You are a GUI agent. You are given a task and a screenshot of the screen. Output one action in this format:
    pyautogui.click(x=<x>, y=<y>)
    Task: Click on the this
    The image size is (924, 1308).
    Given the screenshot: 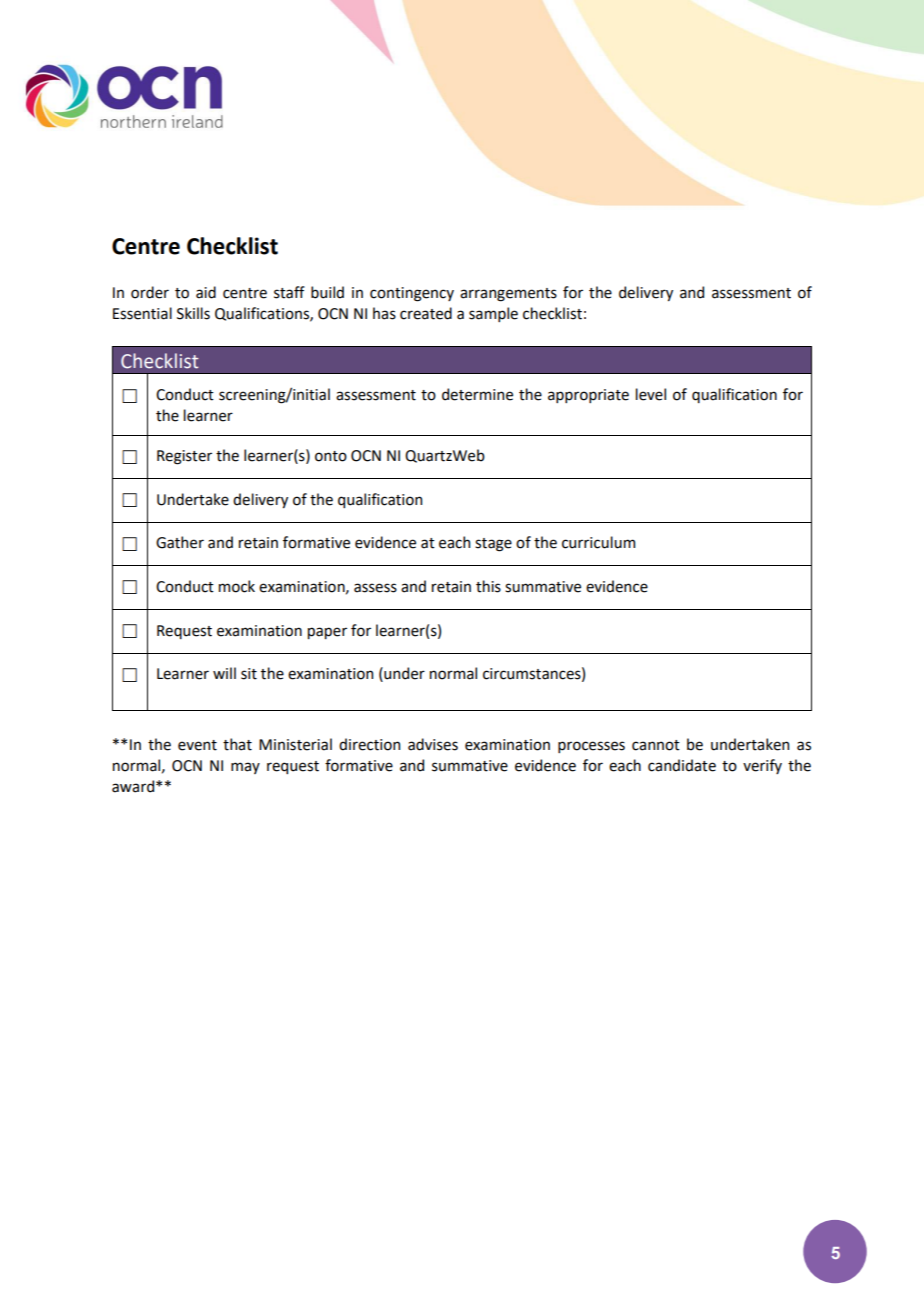 What is the action you would take?
    pyautogui.click(x=488, y=586)
